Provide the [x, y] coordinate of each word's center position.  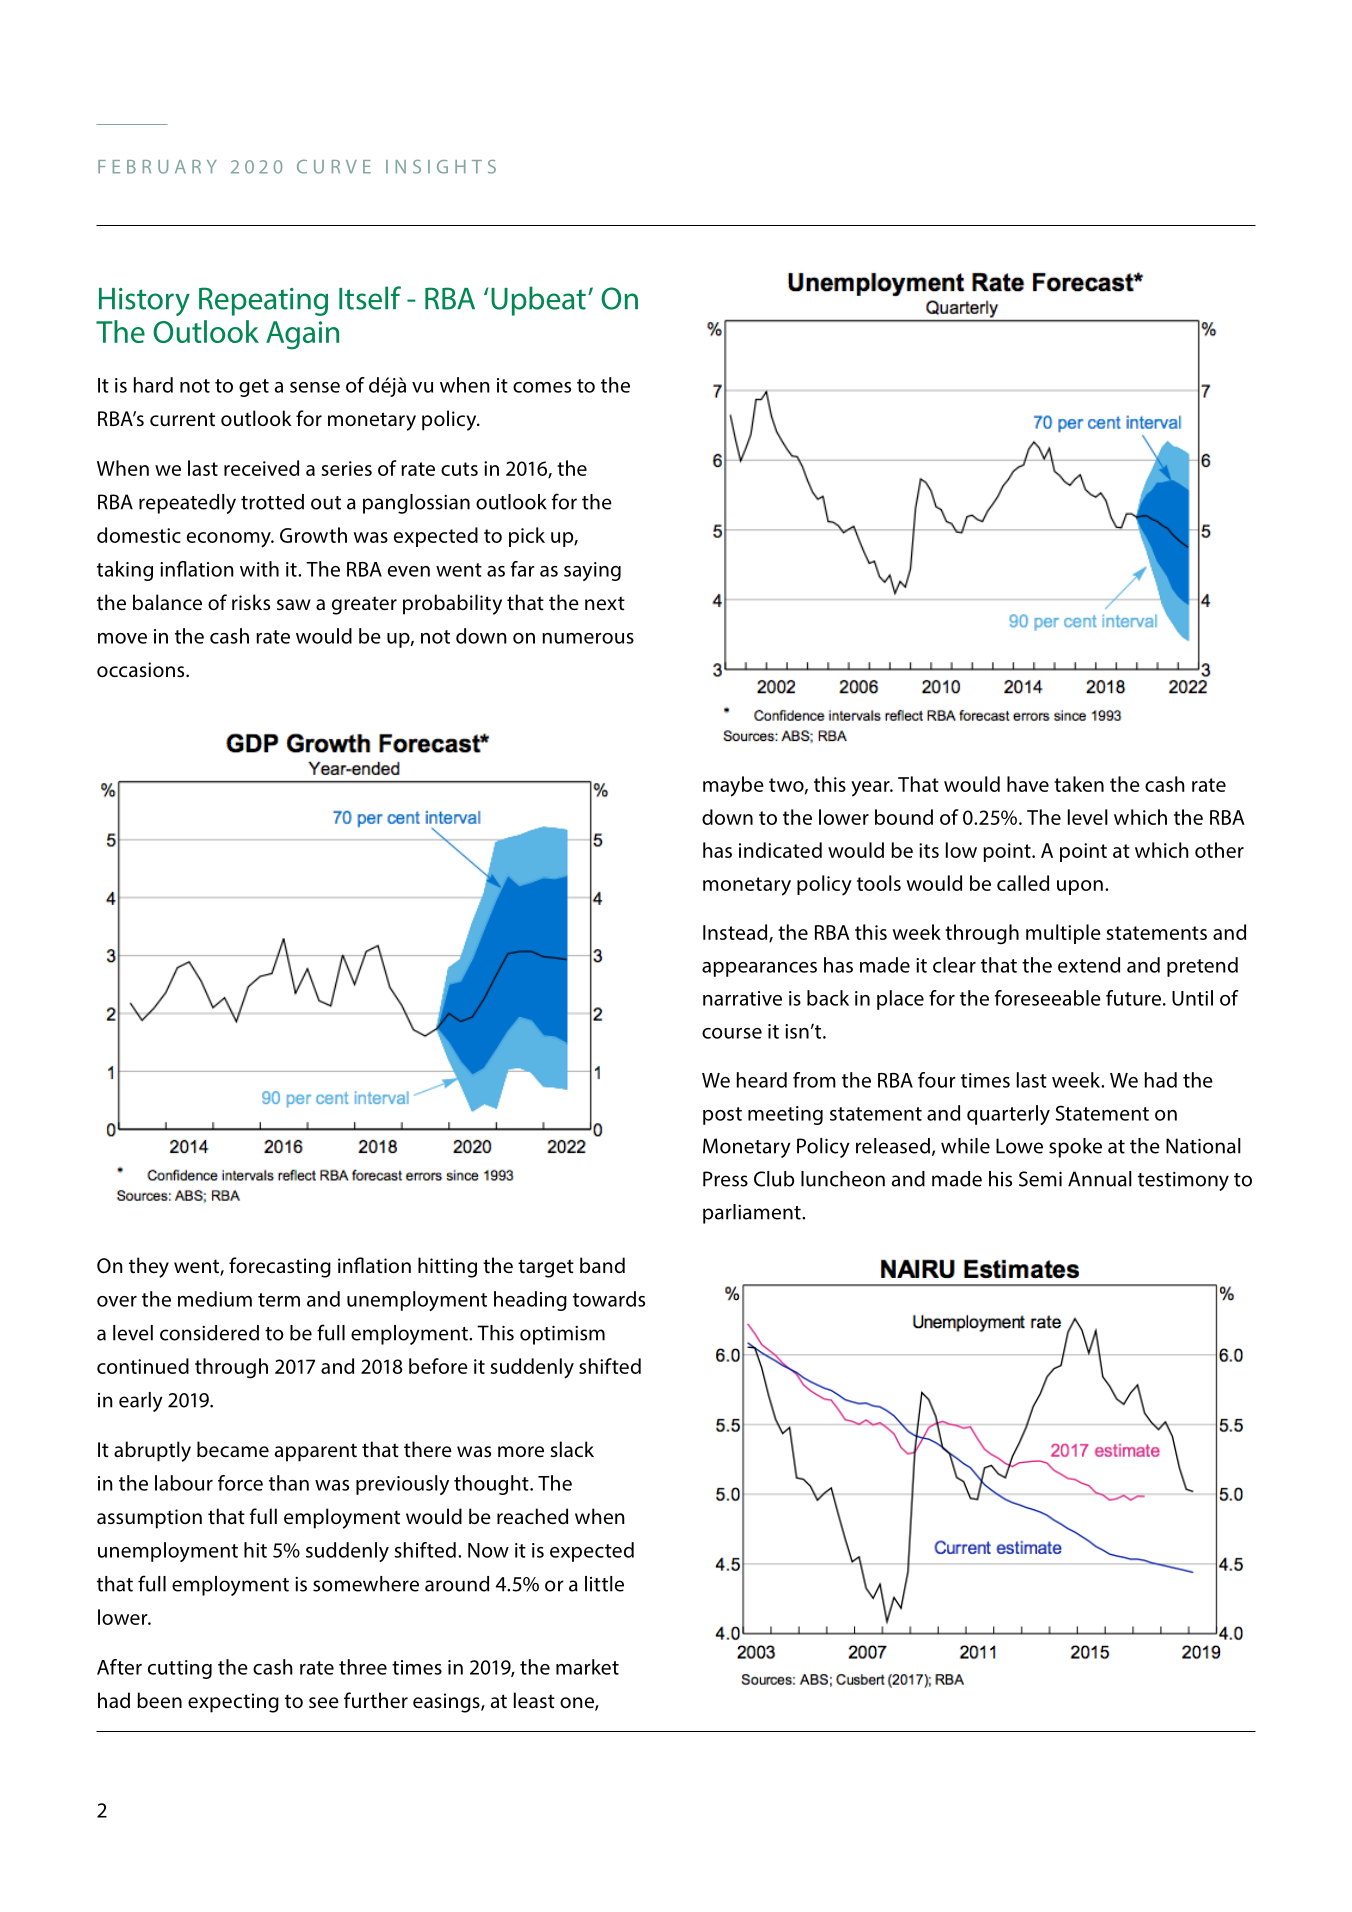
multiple [1063, 934]
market [587, 1667]
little [604, 1584]
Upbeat [538, 301]
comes [542, 387]
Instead [736, 933]
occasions [142, 669]
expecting [233, 1703]
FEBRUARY [157, 167]
